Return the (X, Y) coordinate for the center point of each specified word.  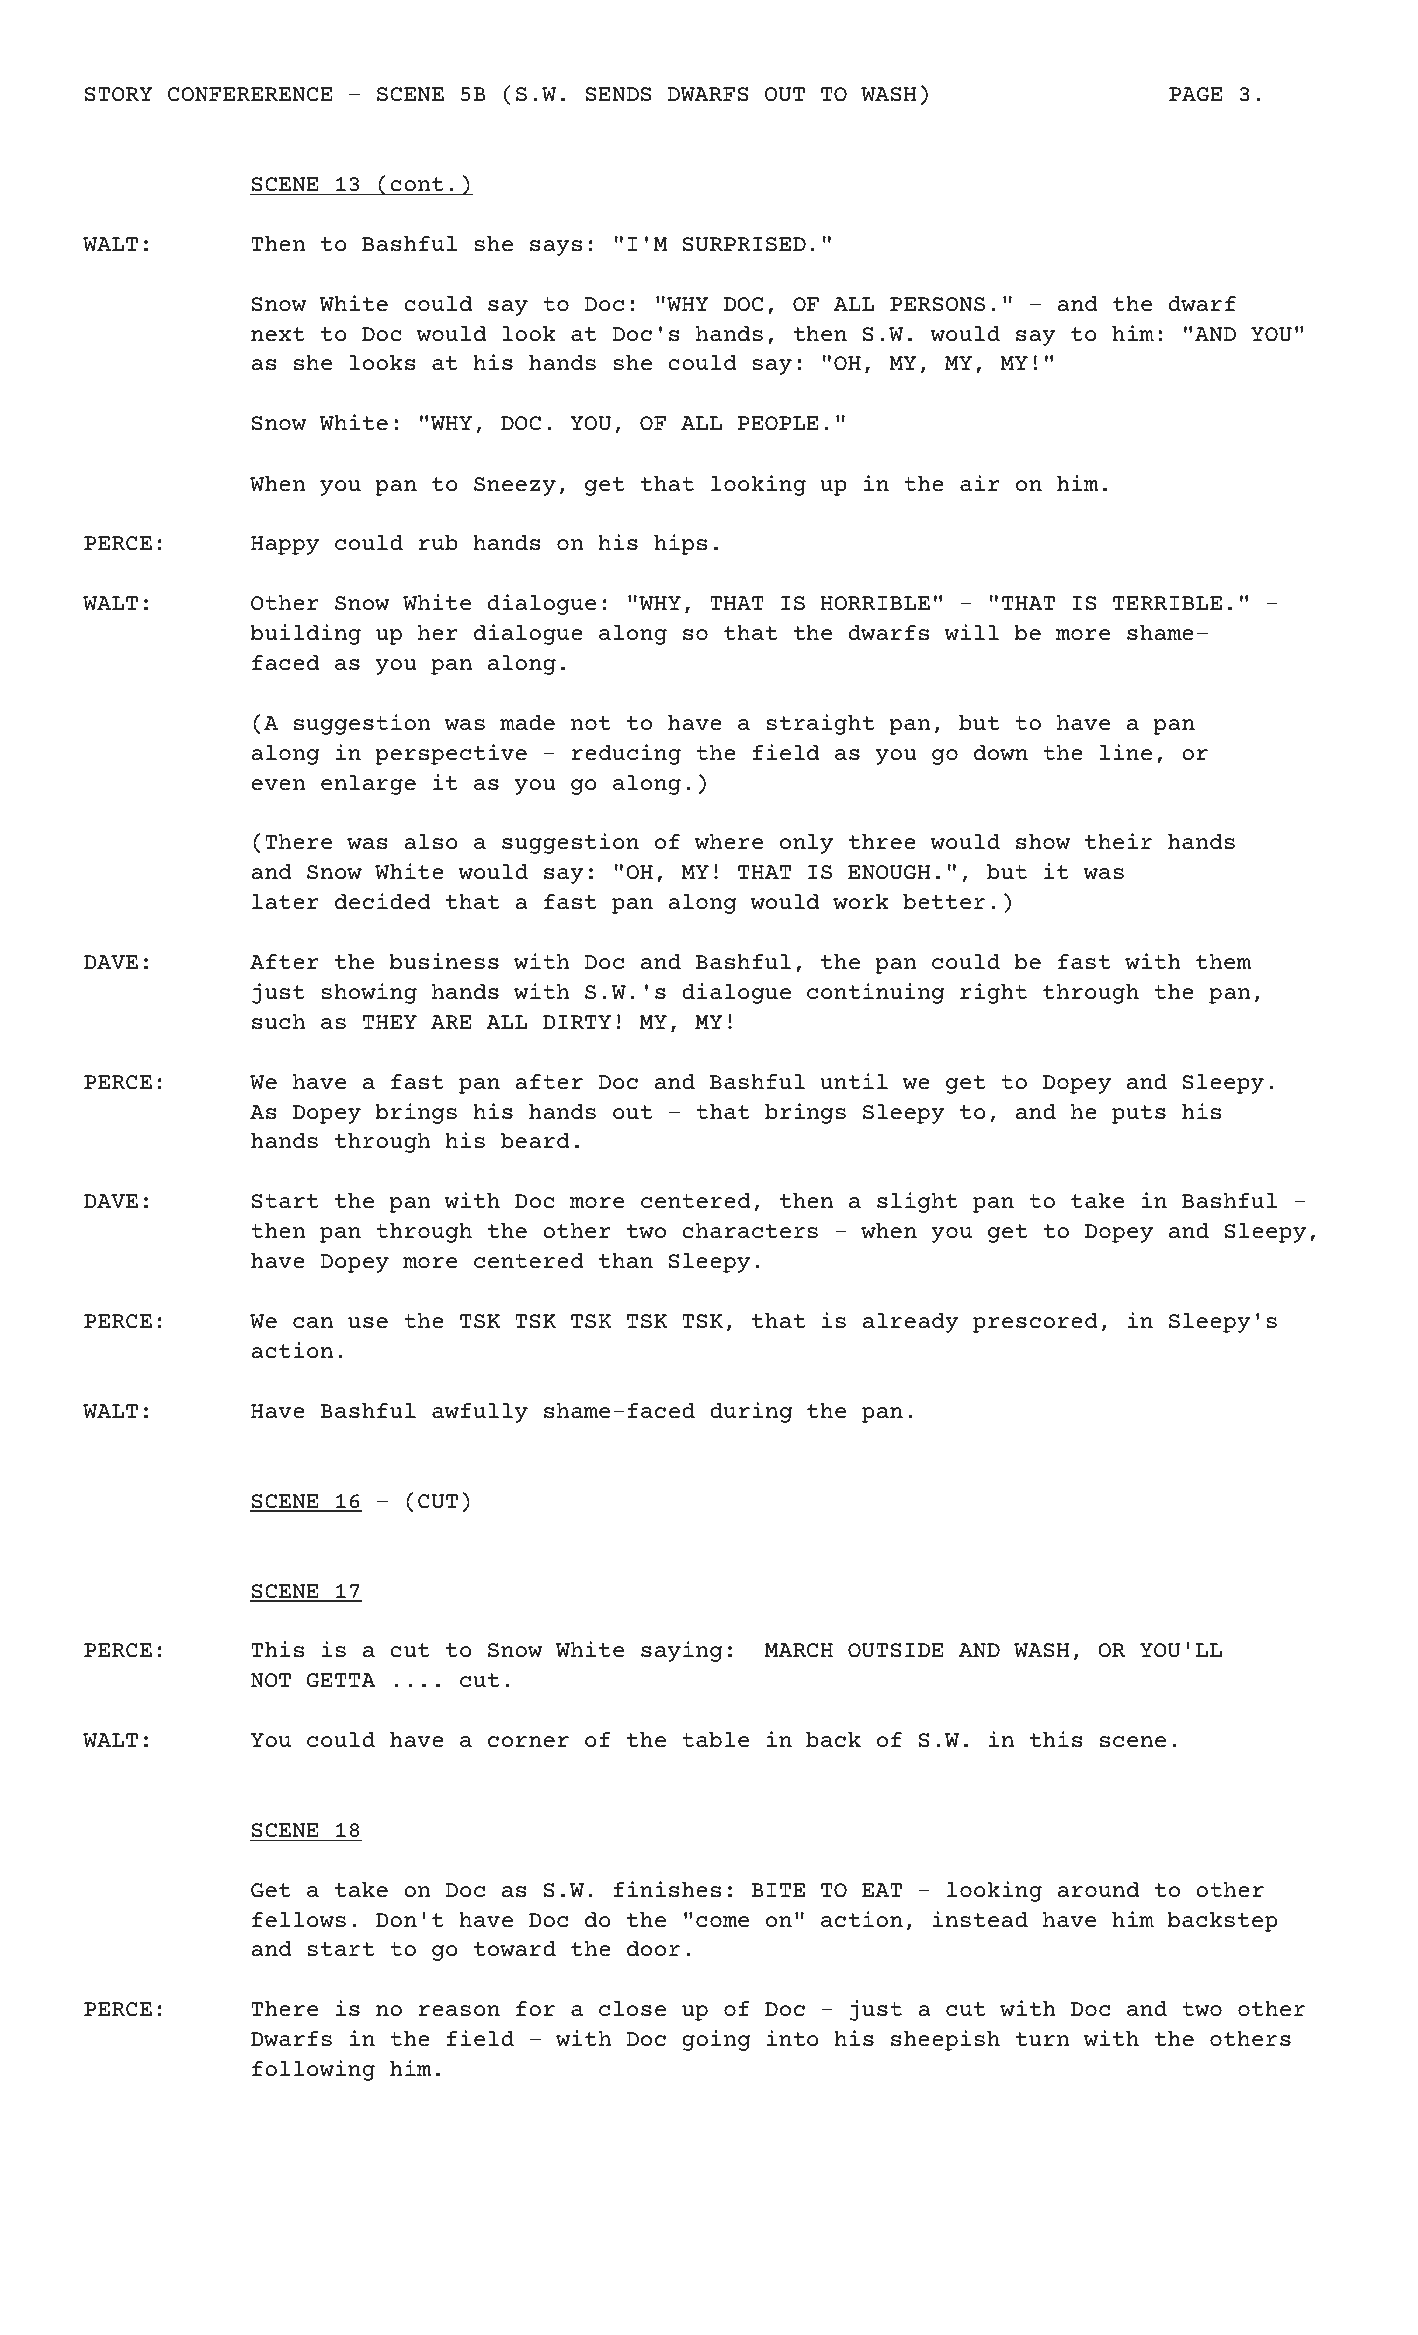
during (751, 1412)
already (911, 1323)
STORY (119, 94)
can (313, 1323)
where (729, 842)
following (313, 2070)
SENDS (618, 94)
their (1118, 841)
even (279, 785)
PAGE (1196, 94)
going (716, 2040)
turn (1043, 2039)
